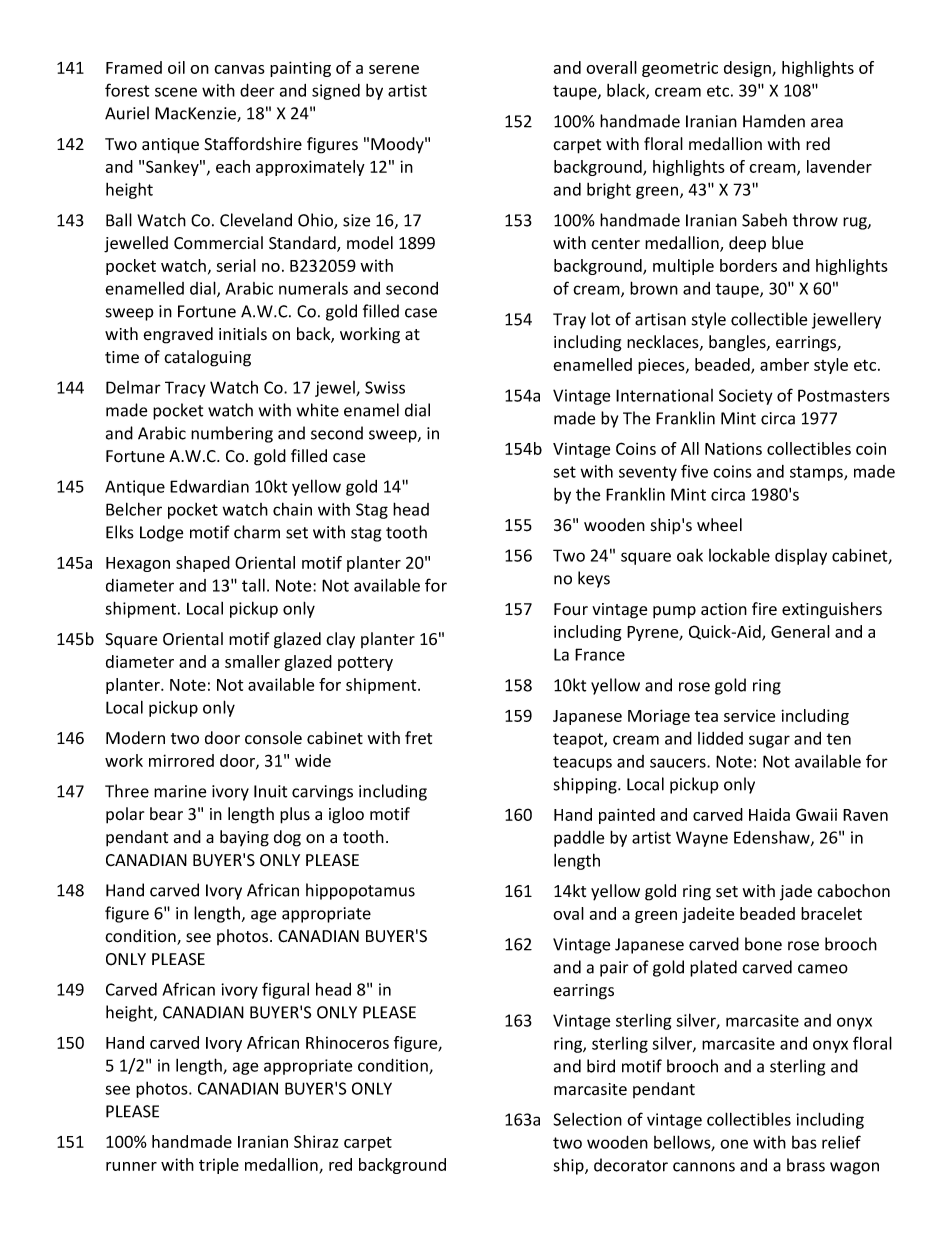 The image size is (952, 1233). I want to click on marine, so click(180, 791).
